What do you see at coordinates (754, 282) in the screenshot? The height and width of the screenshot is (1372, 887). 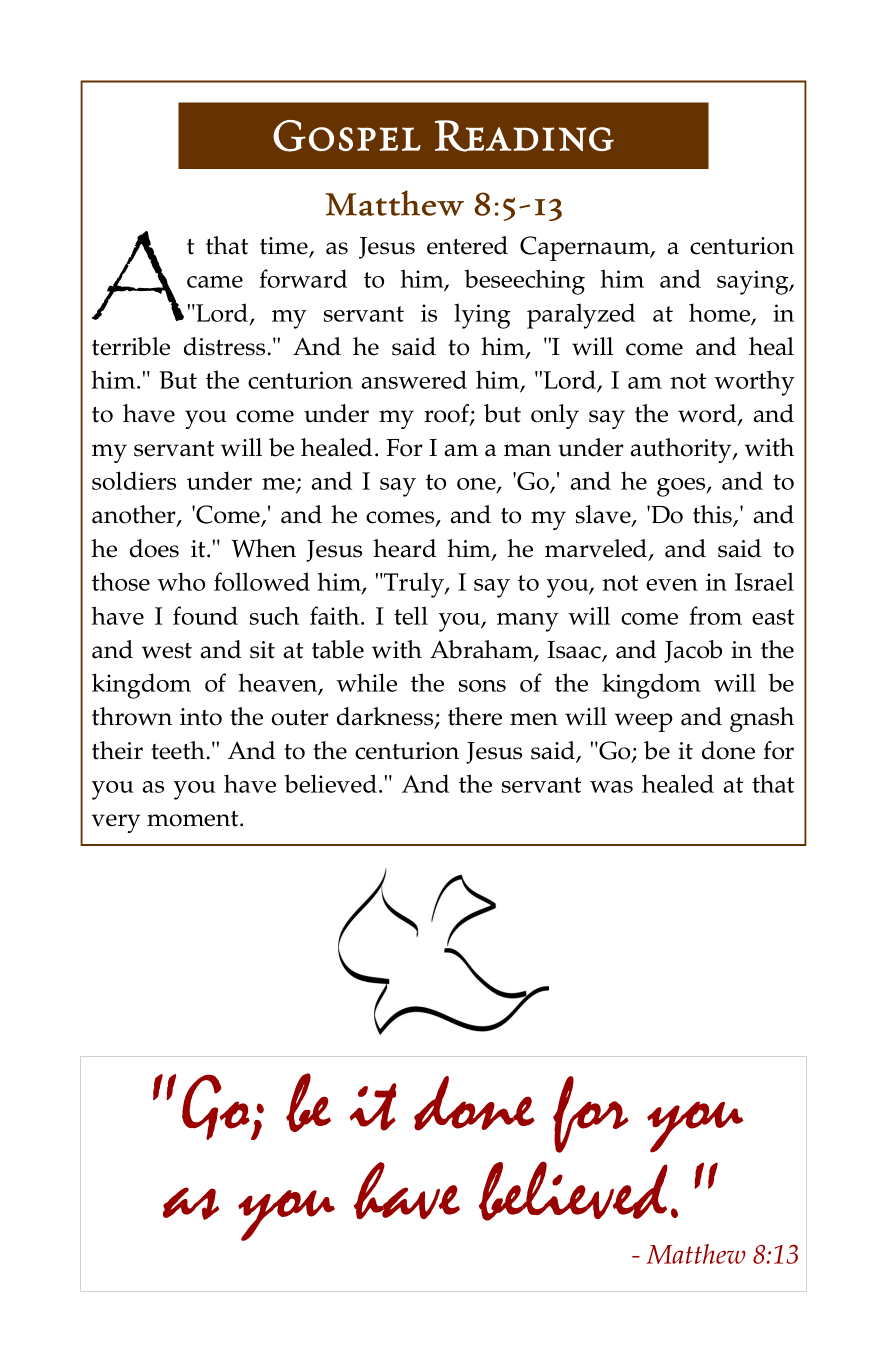 I see `saying` at bounding box center [754, 282].
